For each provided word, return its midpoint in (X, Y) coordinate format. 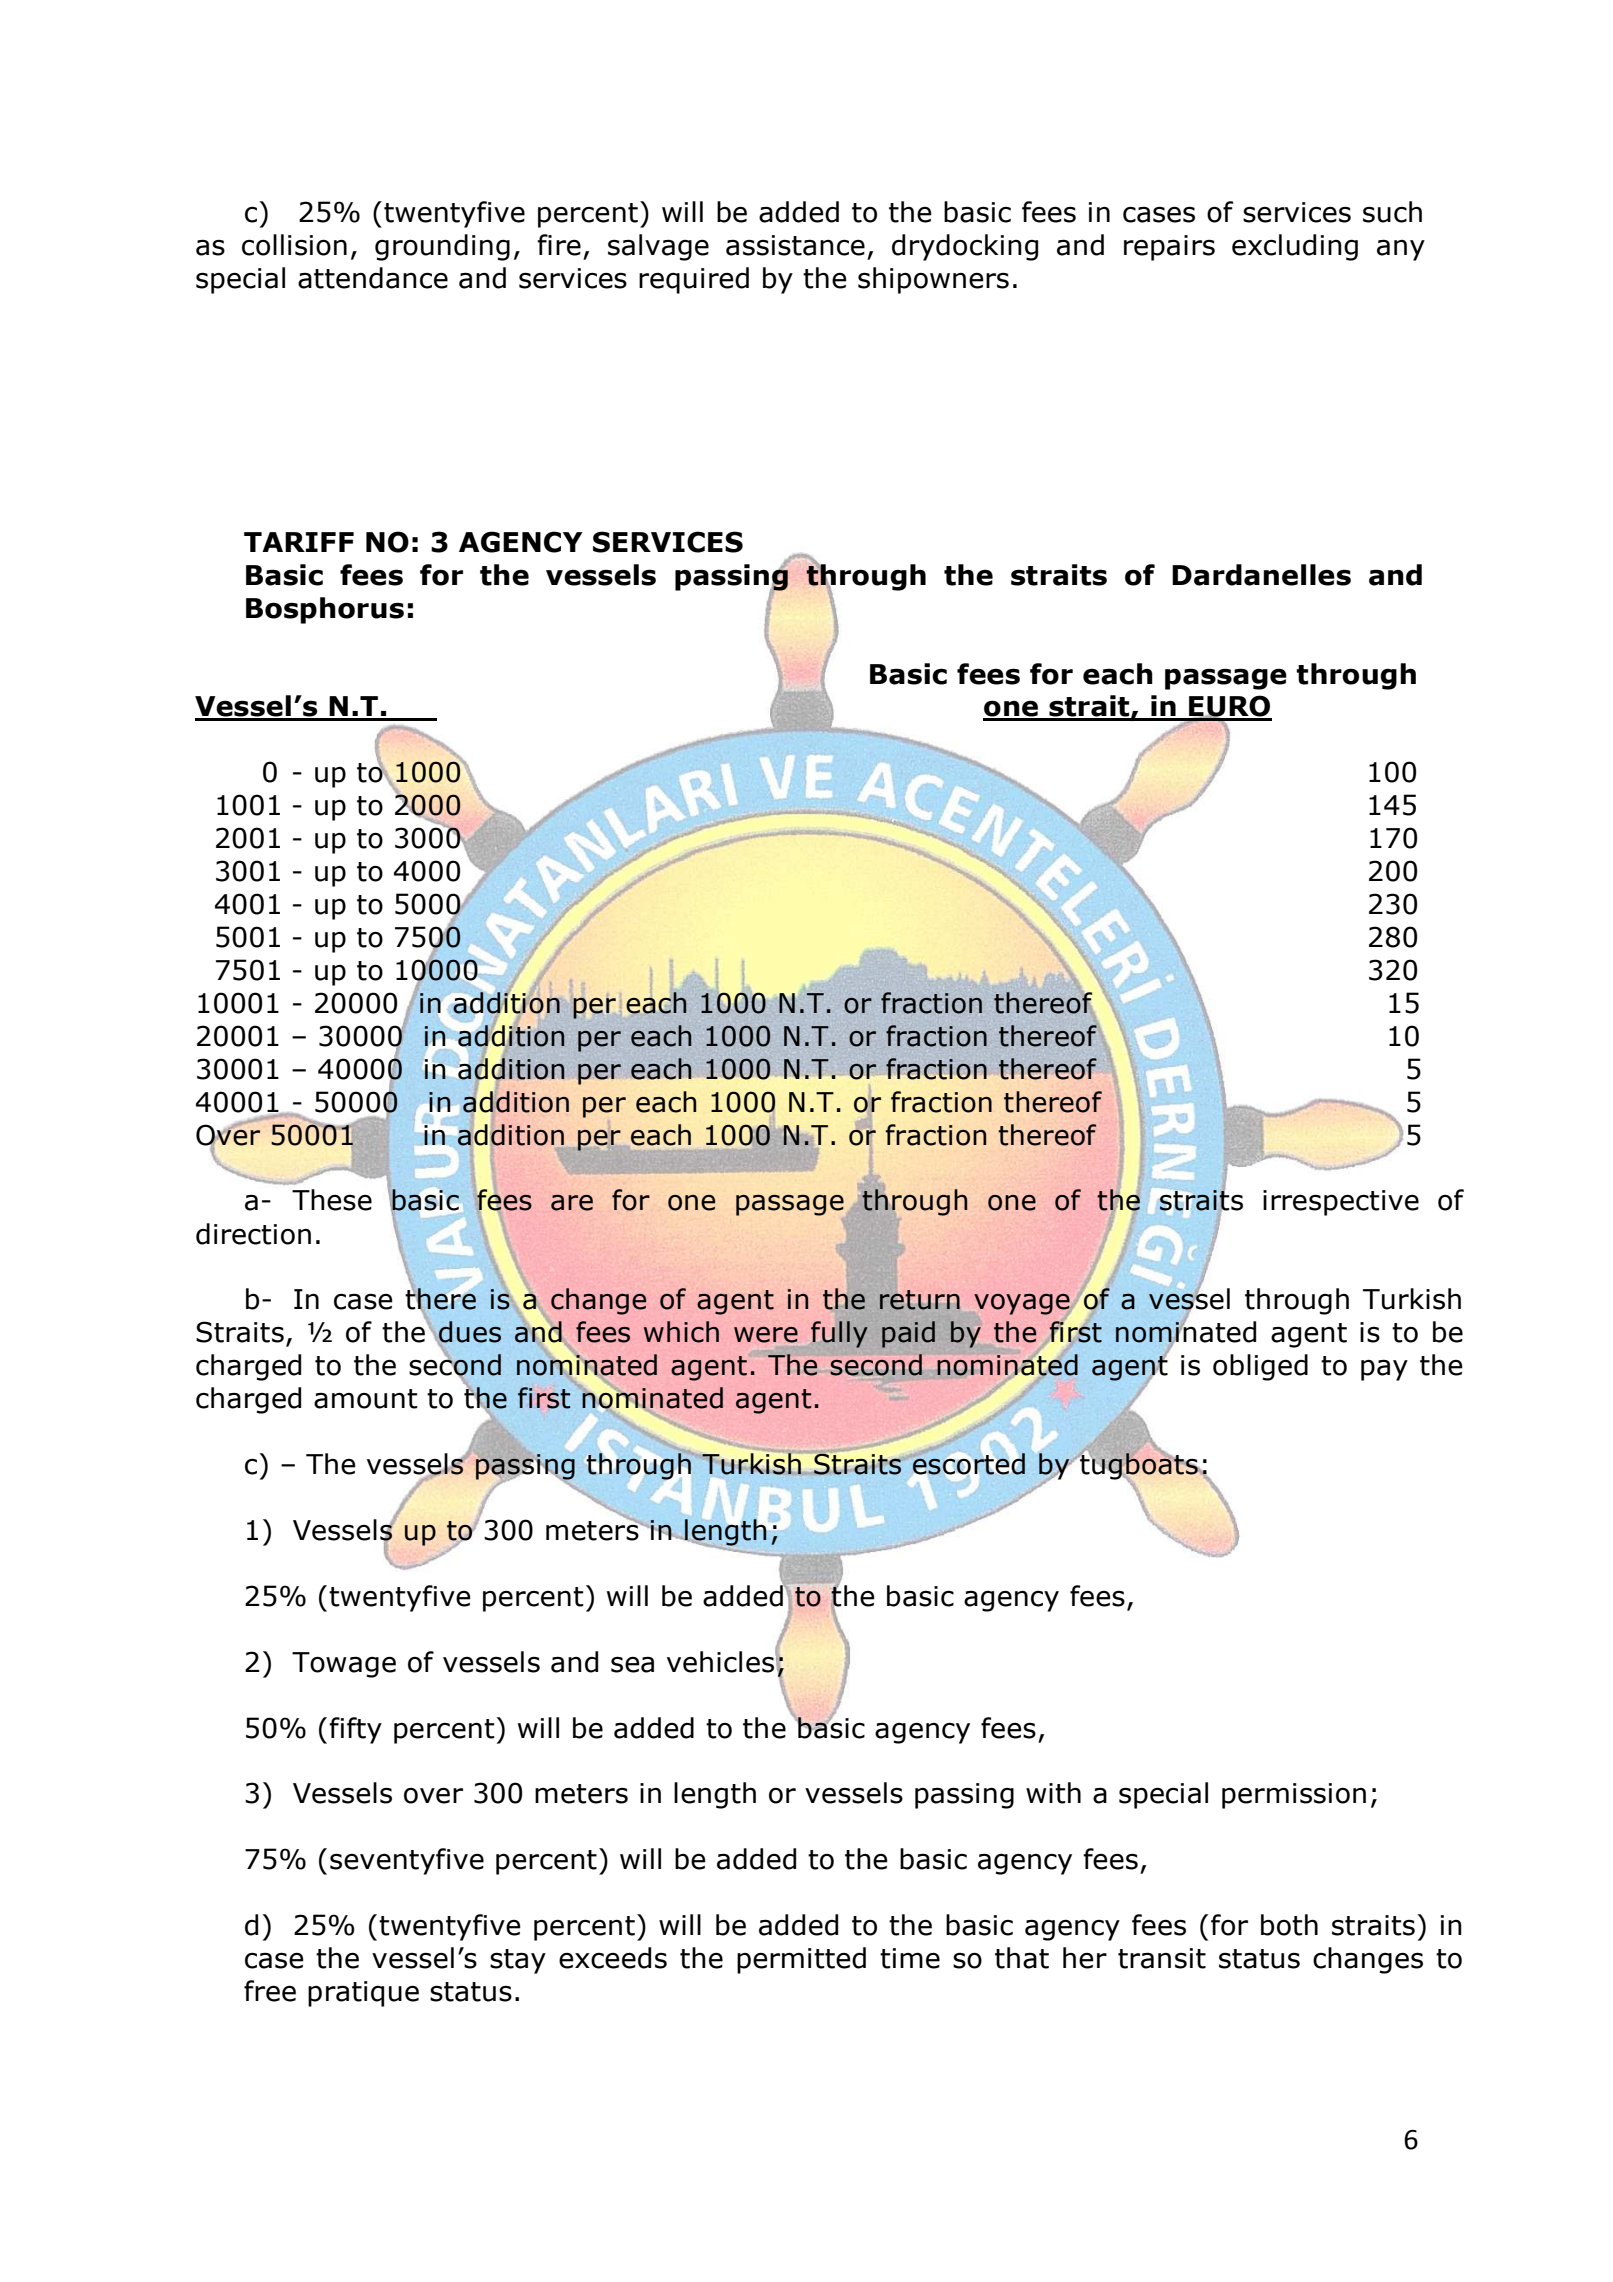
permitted (801, 1960)
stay (518, 1961)
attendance (373, 278)
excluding (1295, 247)
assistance (795, 245)
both (1289, 1925)
